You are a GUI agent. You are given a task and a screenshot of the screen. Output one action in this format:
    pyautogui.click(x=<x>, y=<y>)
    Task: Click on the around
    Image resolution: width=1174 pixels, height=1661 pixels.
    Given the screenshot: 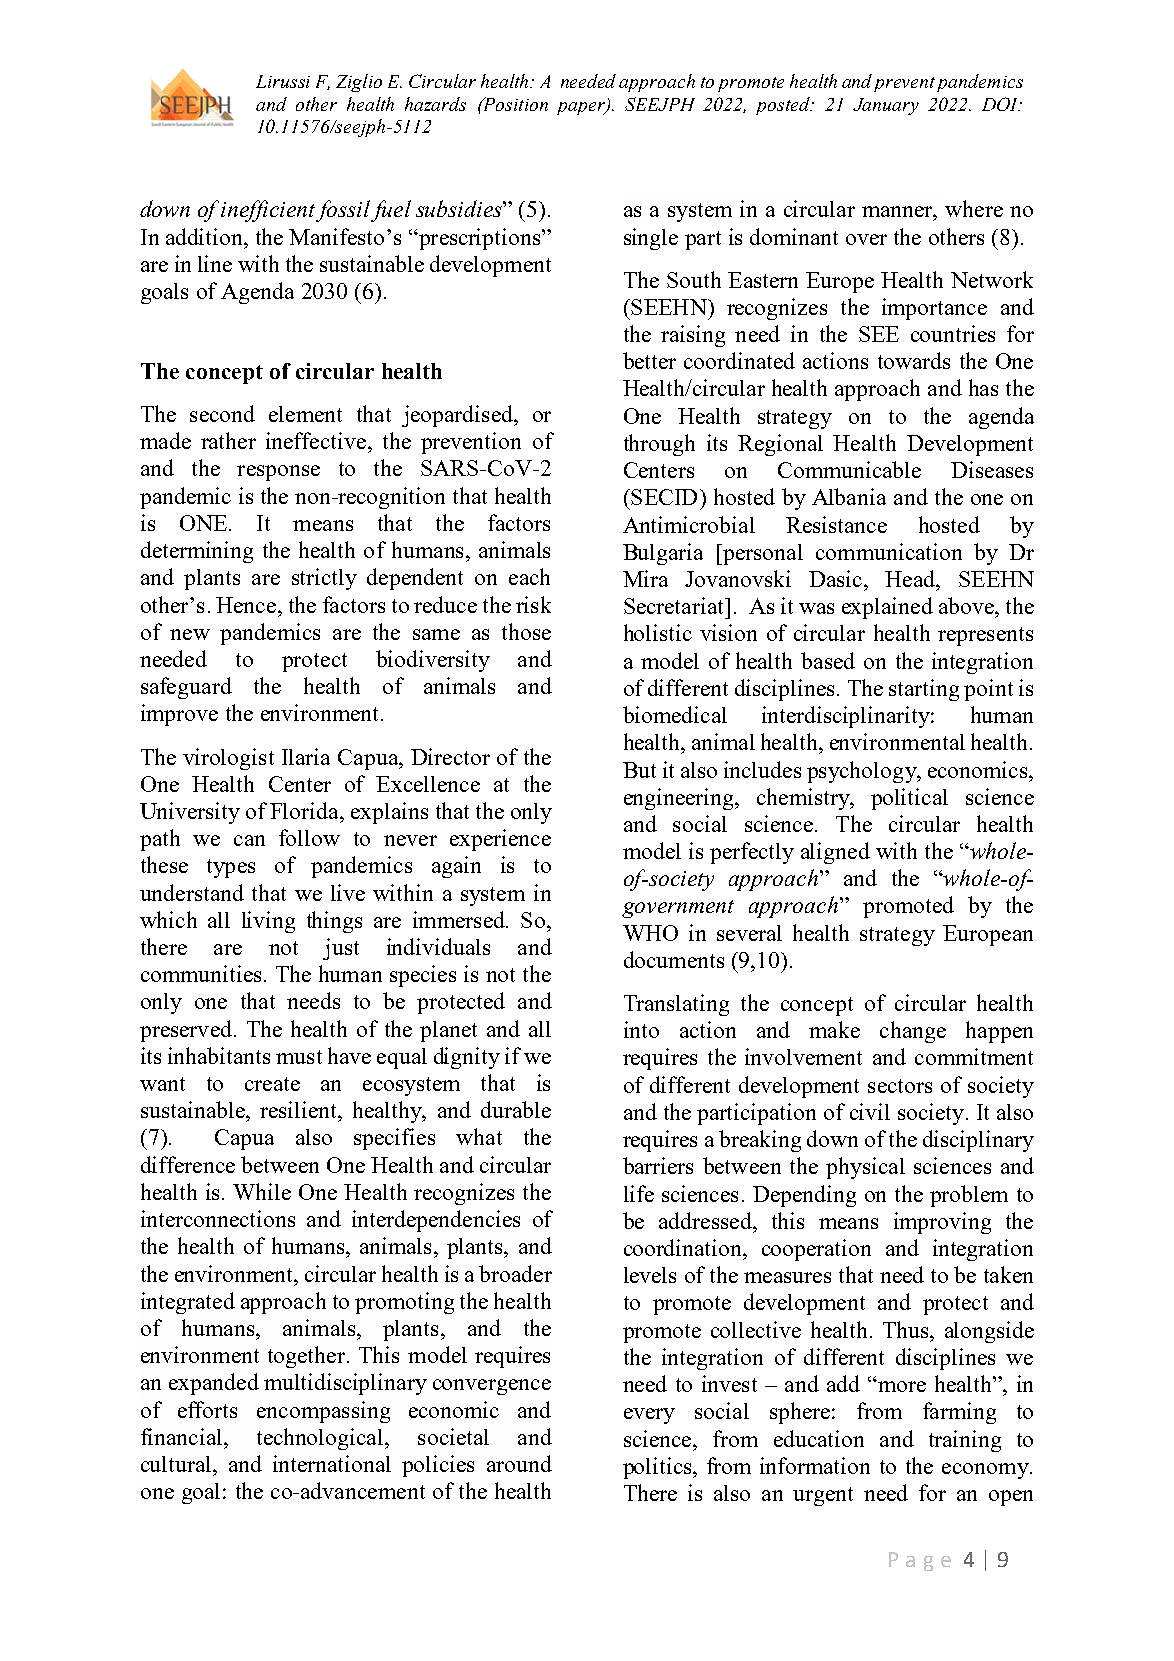 What is the action you would take?
    pyautogui.click(x=519, y=1463)
